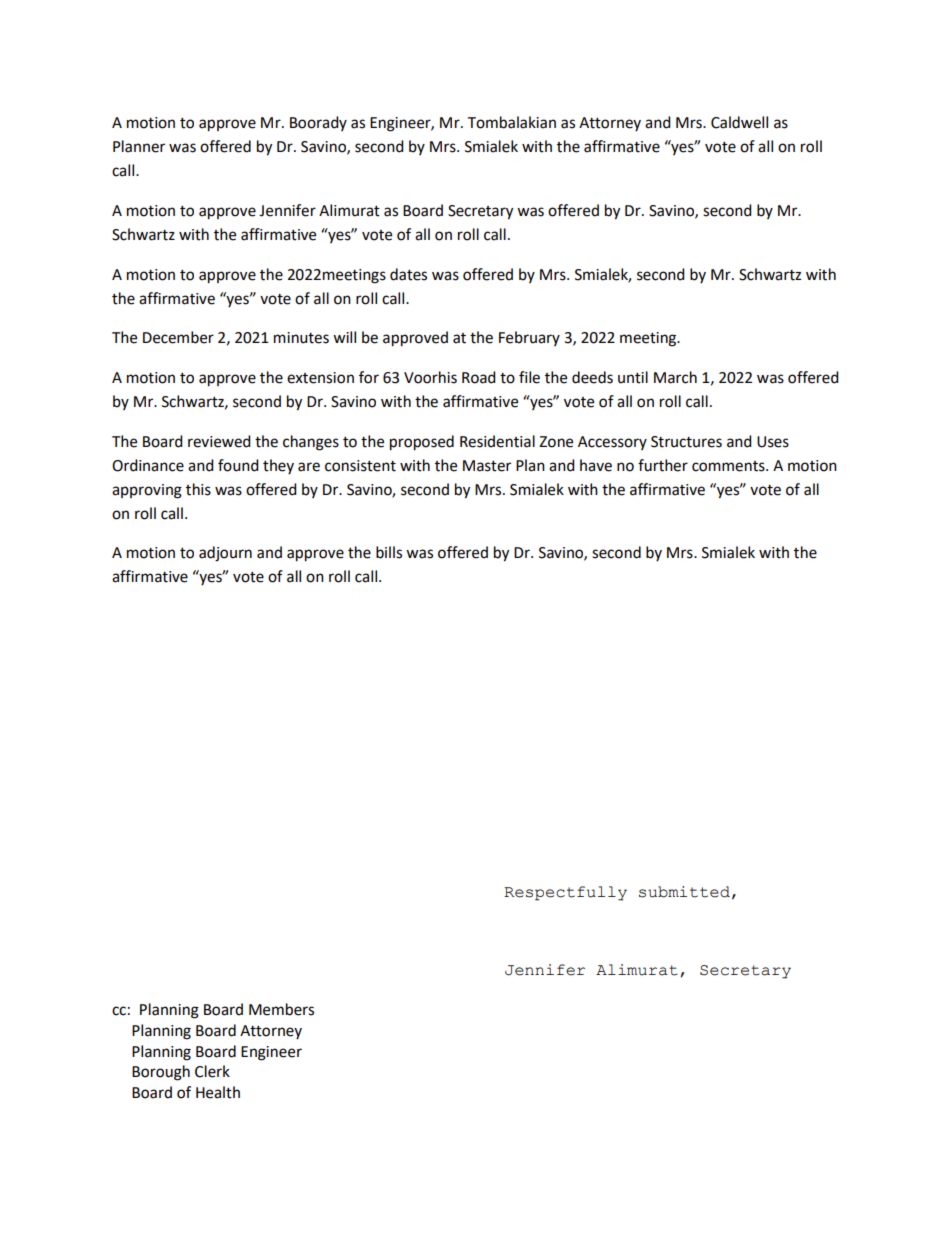 This page has height=1233, width=952. Describe the element at coordinates (739, 122) in the page. I see `Caldwell` at that location.
